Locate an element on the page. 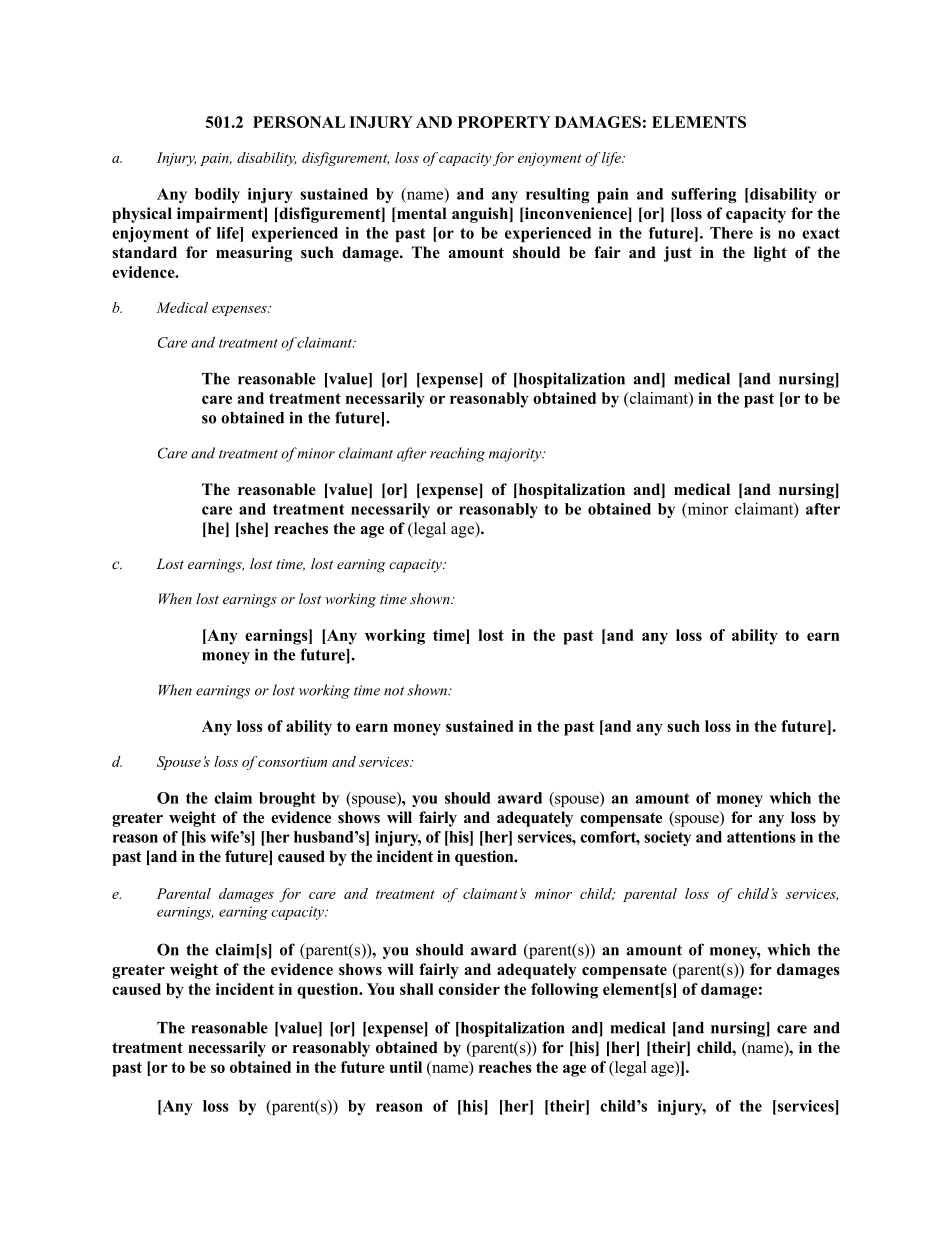 This image has height=1233, width=952. bodily is located at coordinates (217, 195).
